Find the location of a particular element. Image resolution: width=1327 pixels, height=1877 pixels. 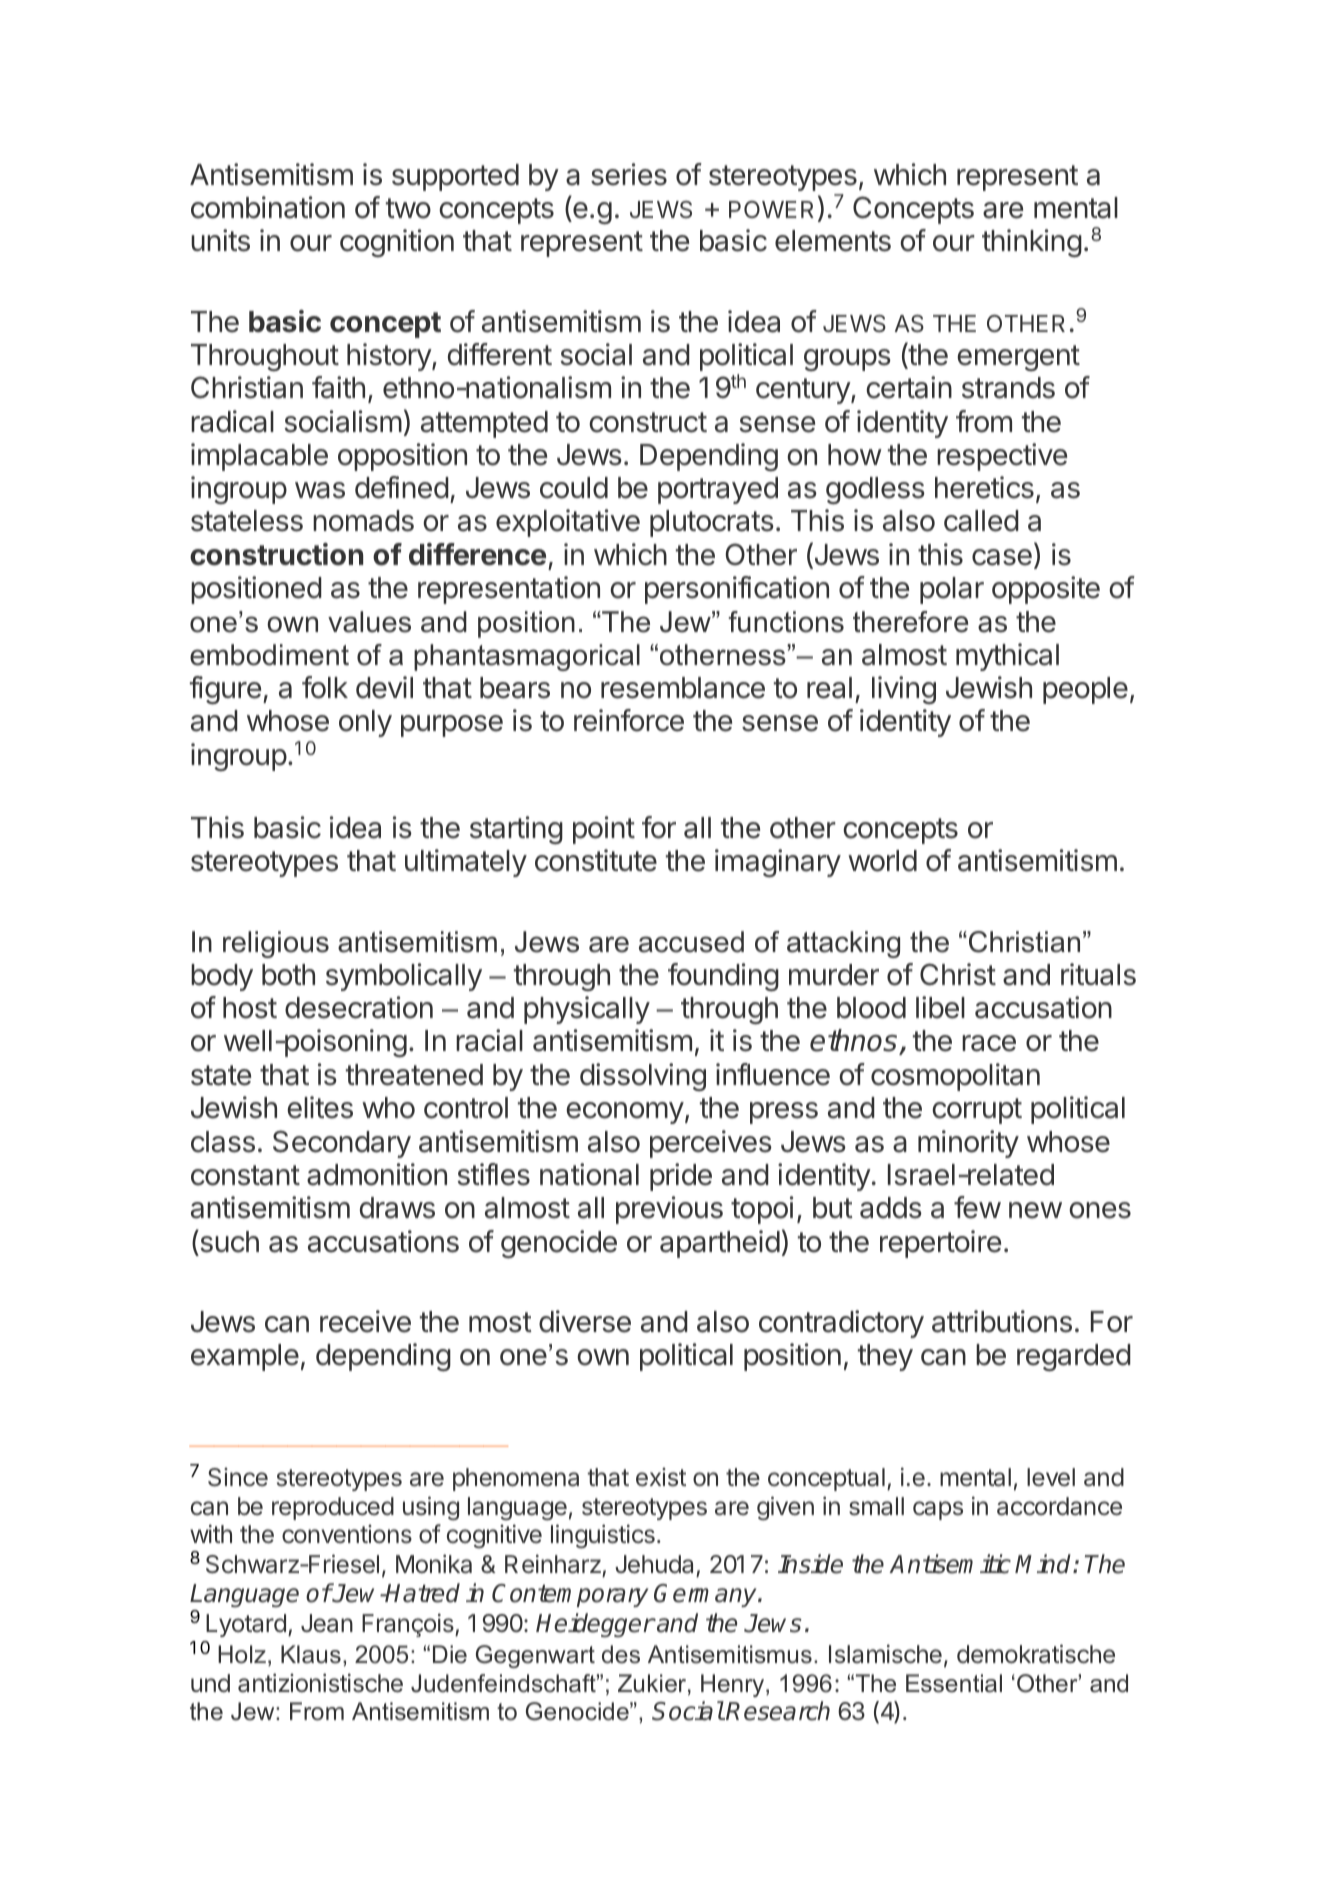

combination is located at coordinates (268, 207).
